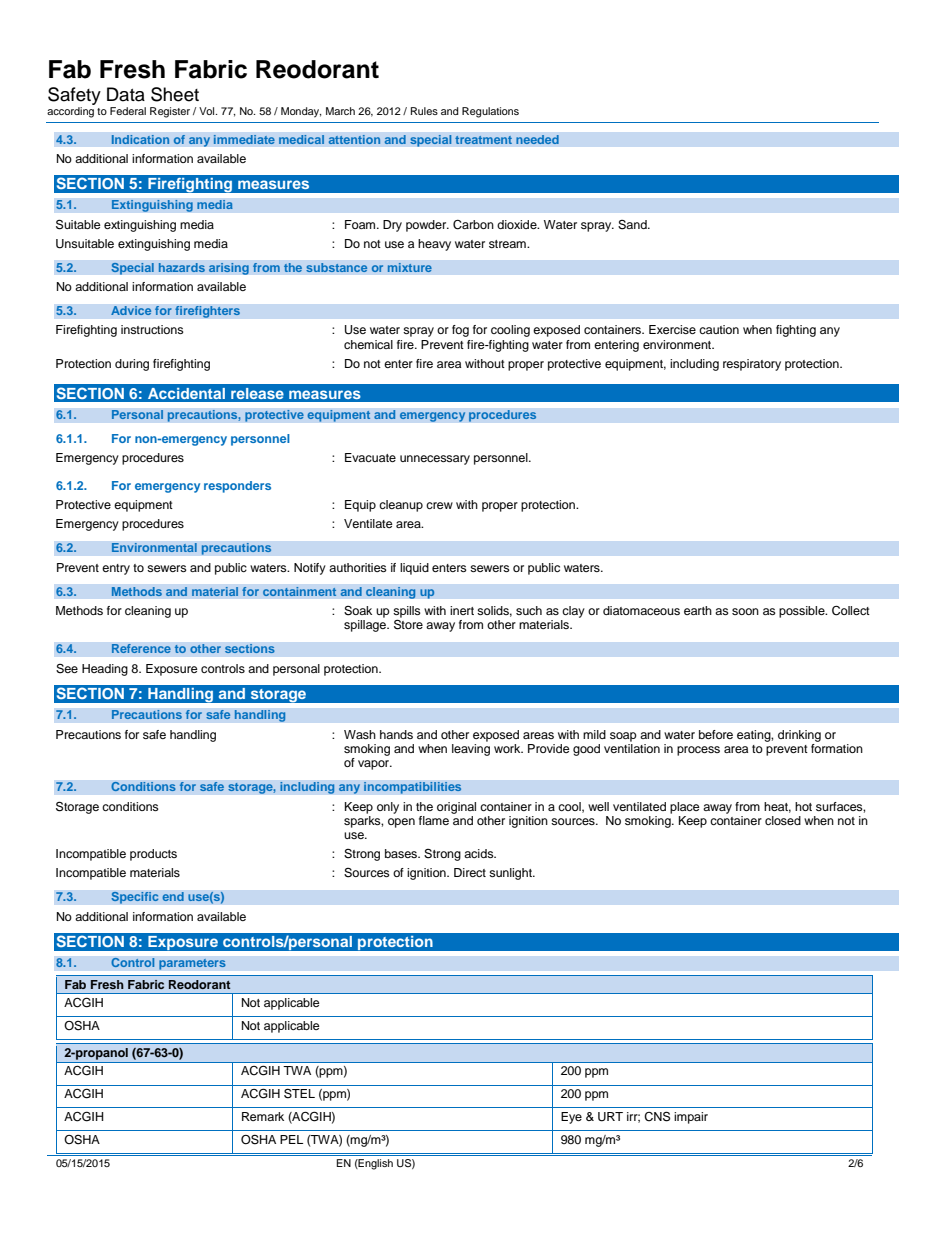  What do you see at coordinates (263, 1116) in the screenshot?
I see `Remark` at bounding box center [263, 1116].
